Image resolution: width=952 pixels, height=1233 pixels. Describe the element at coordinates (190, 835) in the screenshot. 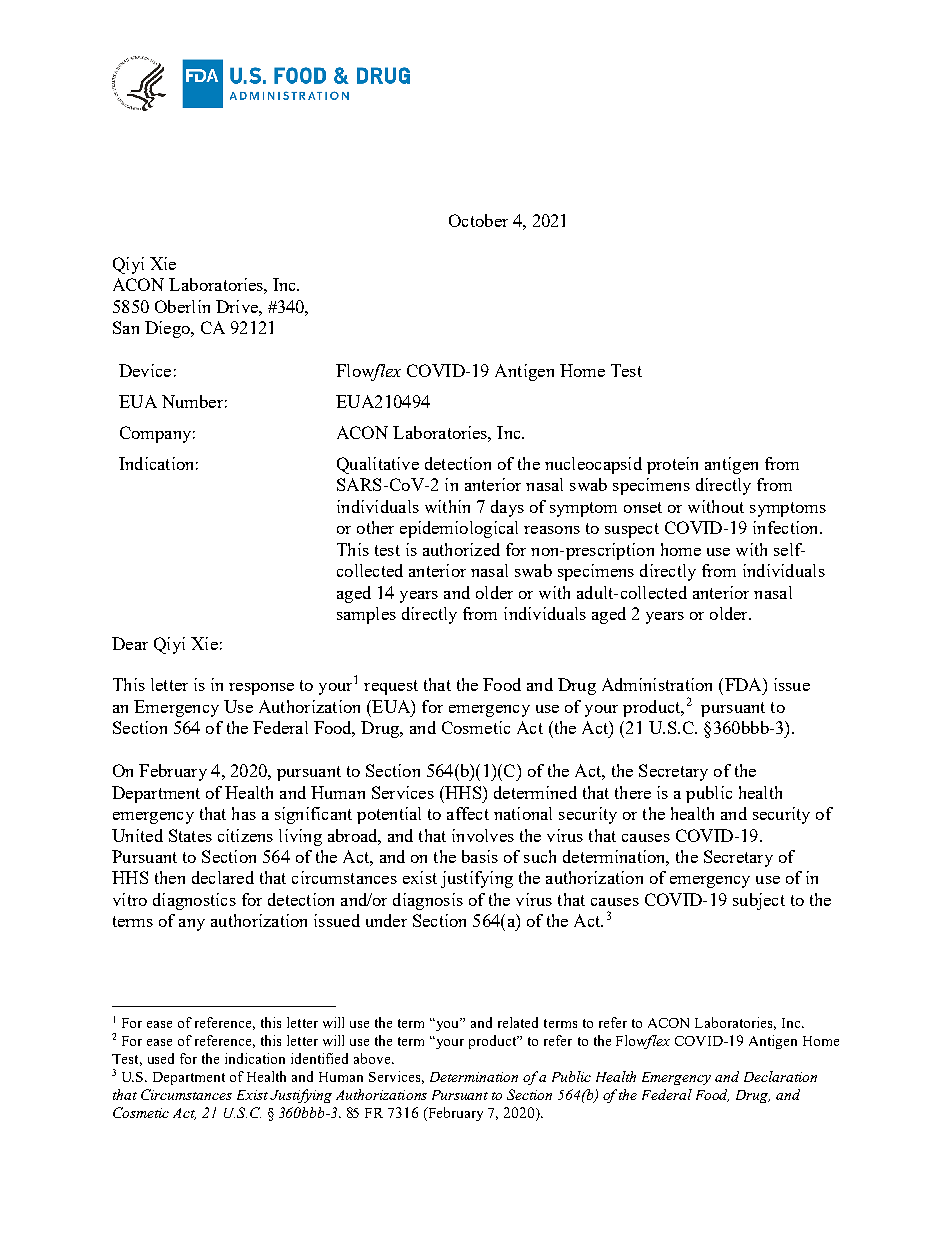

I see `States` at that location.
